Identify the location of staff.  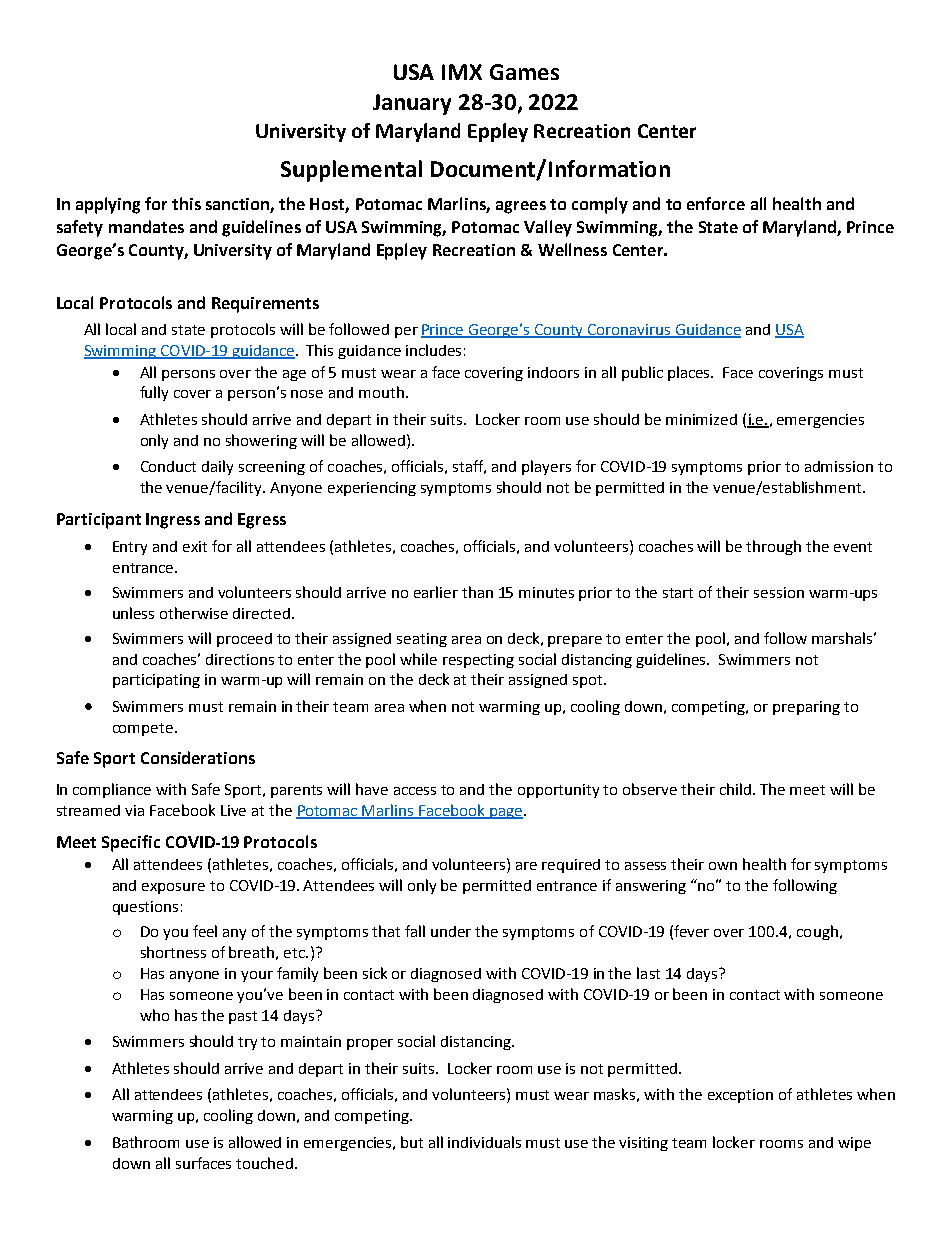
(469, 467).
